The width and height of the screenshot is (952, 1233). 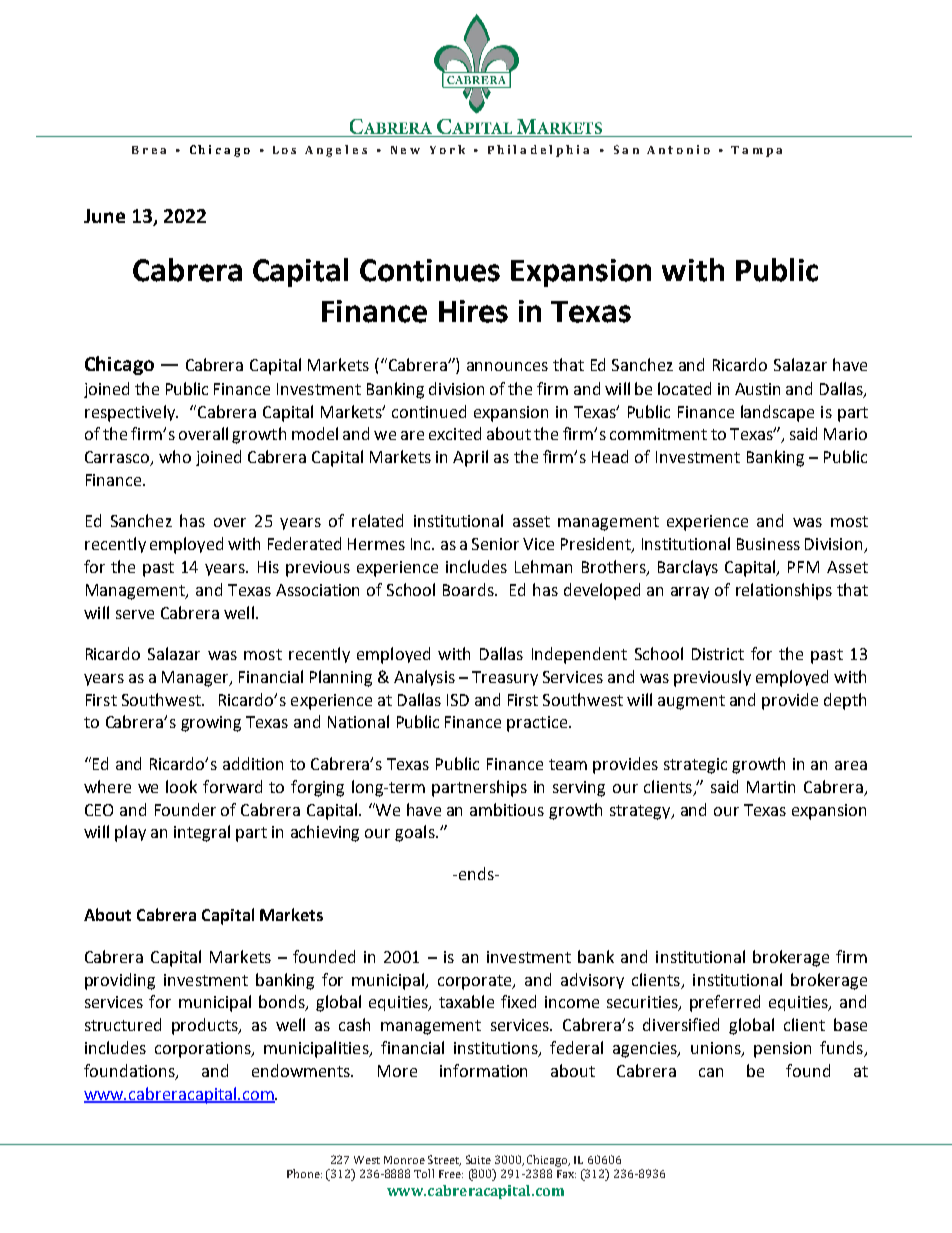 I want to click on York, so click(x=447, y=149).
